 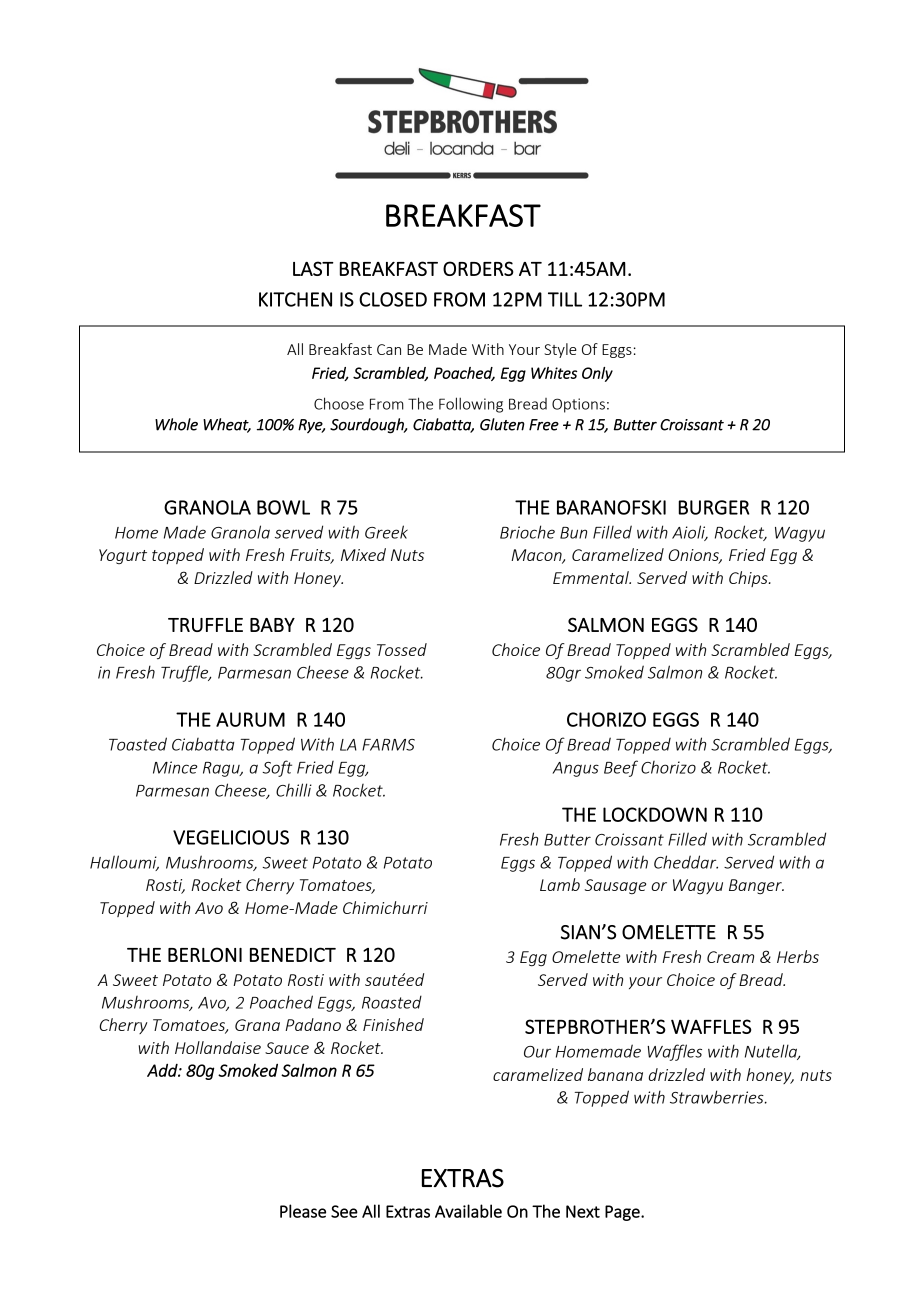 I want to click on BABY, so click(x=272, y=625).
